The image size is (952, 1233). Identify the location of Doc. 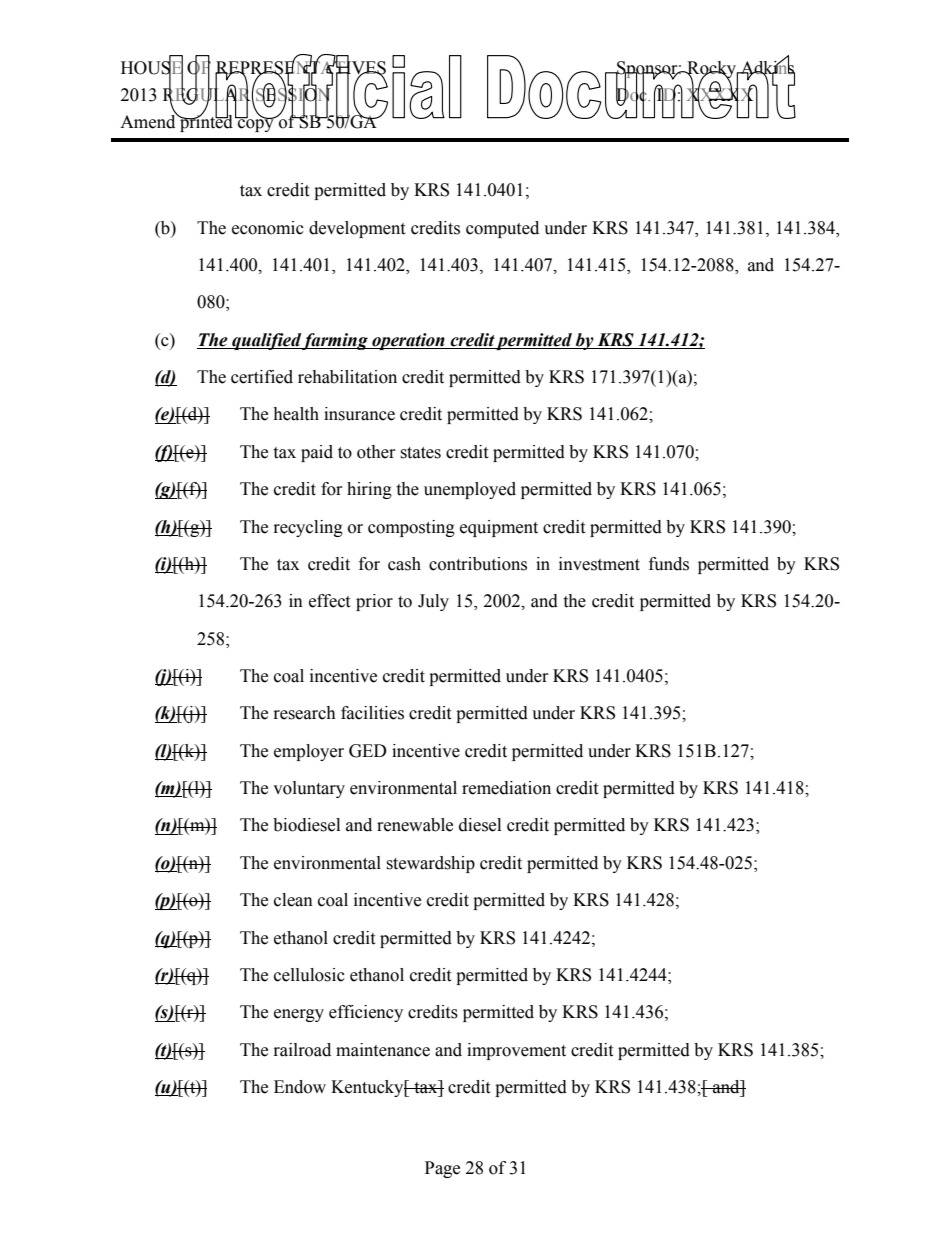
(632, 95).
